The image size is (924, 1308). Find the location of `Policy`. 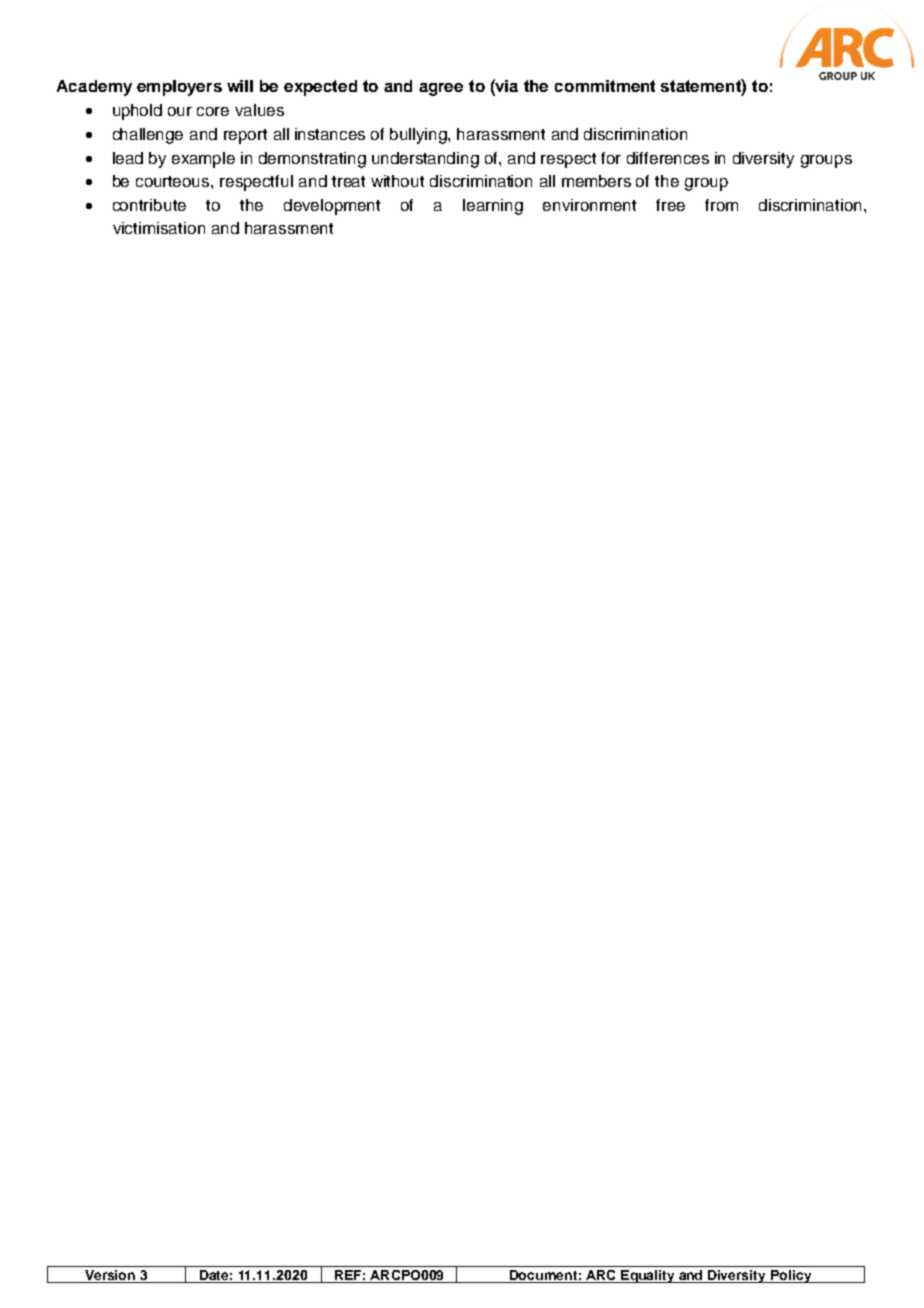

Policy is located at coordinates (791, 1276).
